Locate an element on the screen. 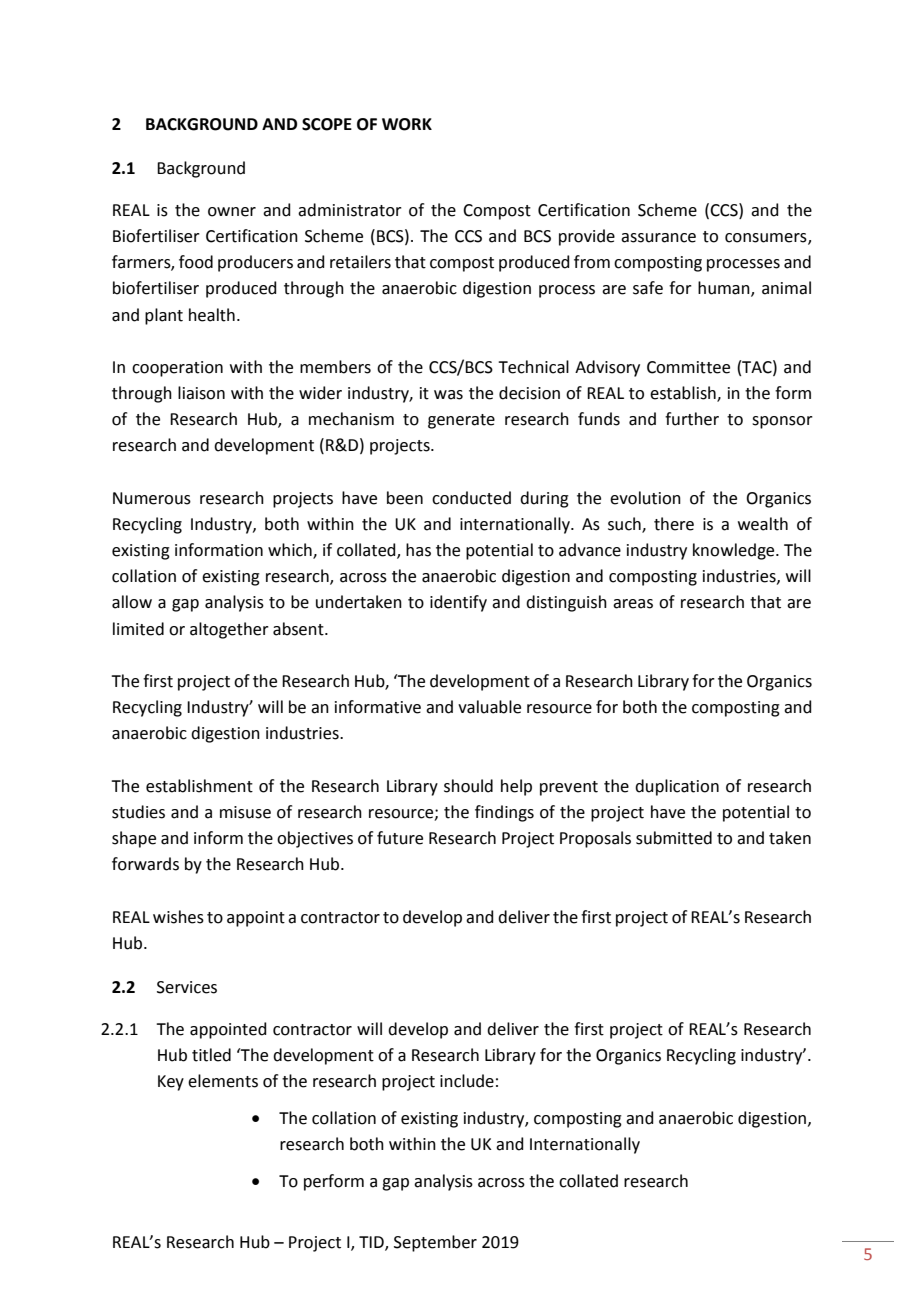 The height and width of the screenshot is (1308, 924). include is located at coordinates (467, 1081).
